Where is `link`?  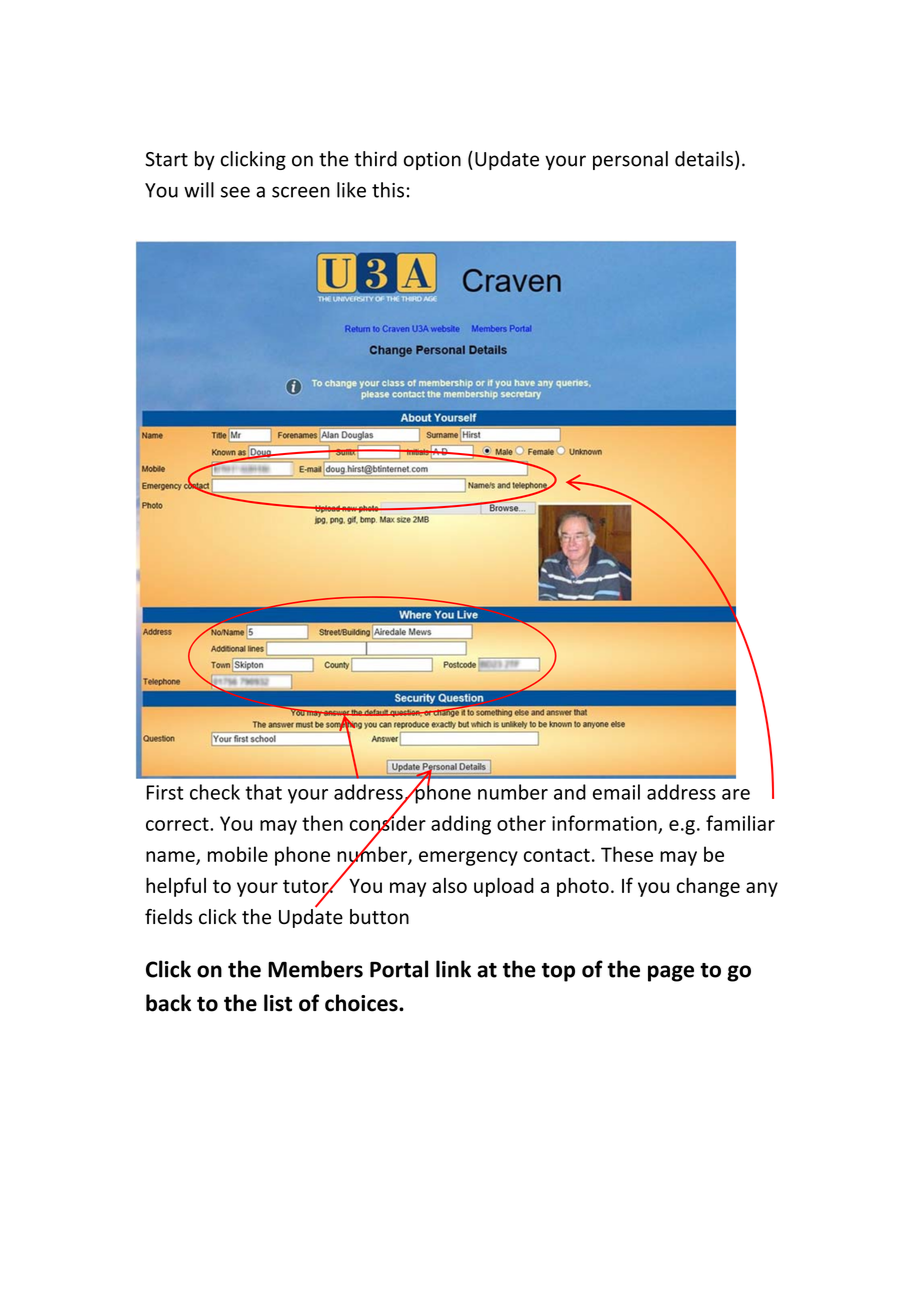 link is located at coordinates (453, 969).
